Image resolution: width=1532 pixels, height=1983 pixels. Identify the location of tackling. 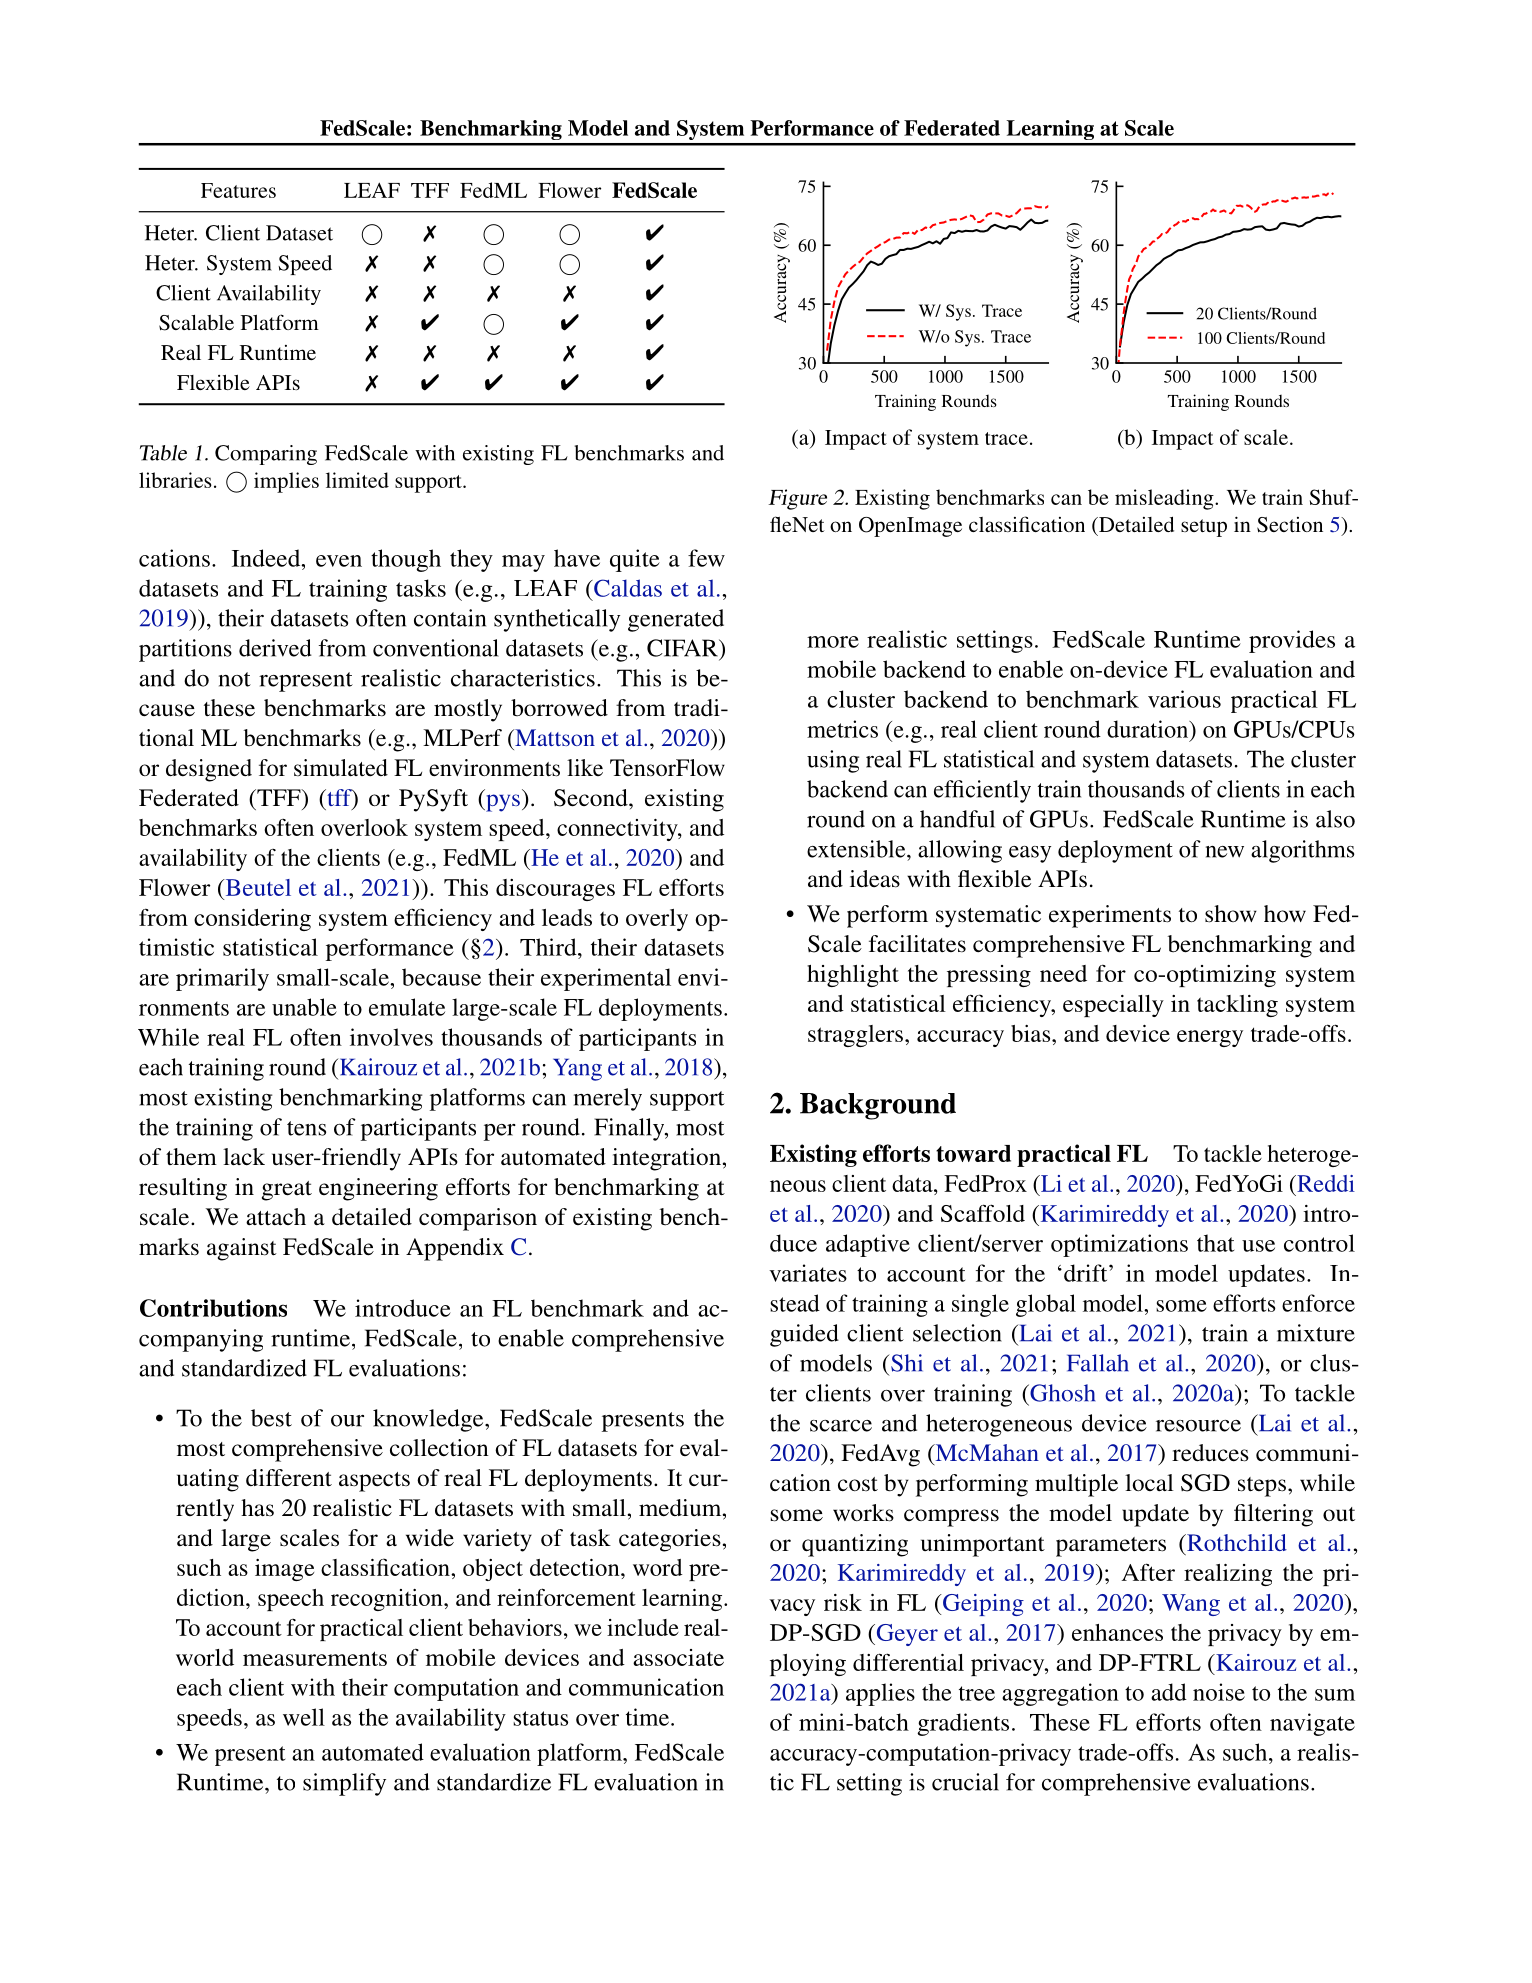
(1237, 1006).
